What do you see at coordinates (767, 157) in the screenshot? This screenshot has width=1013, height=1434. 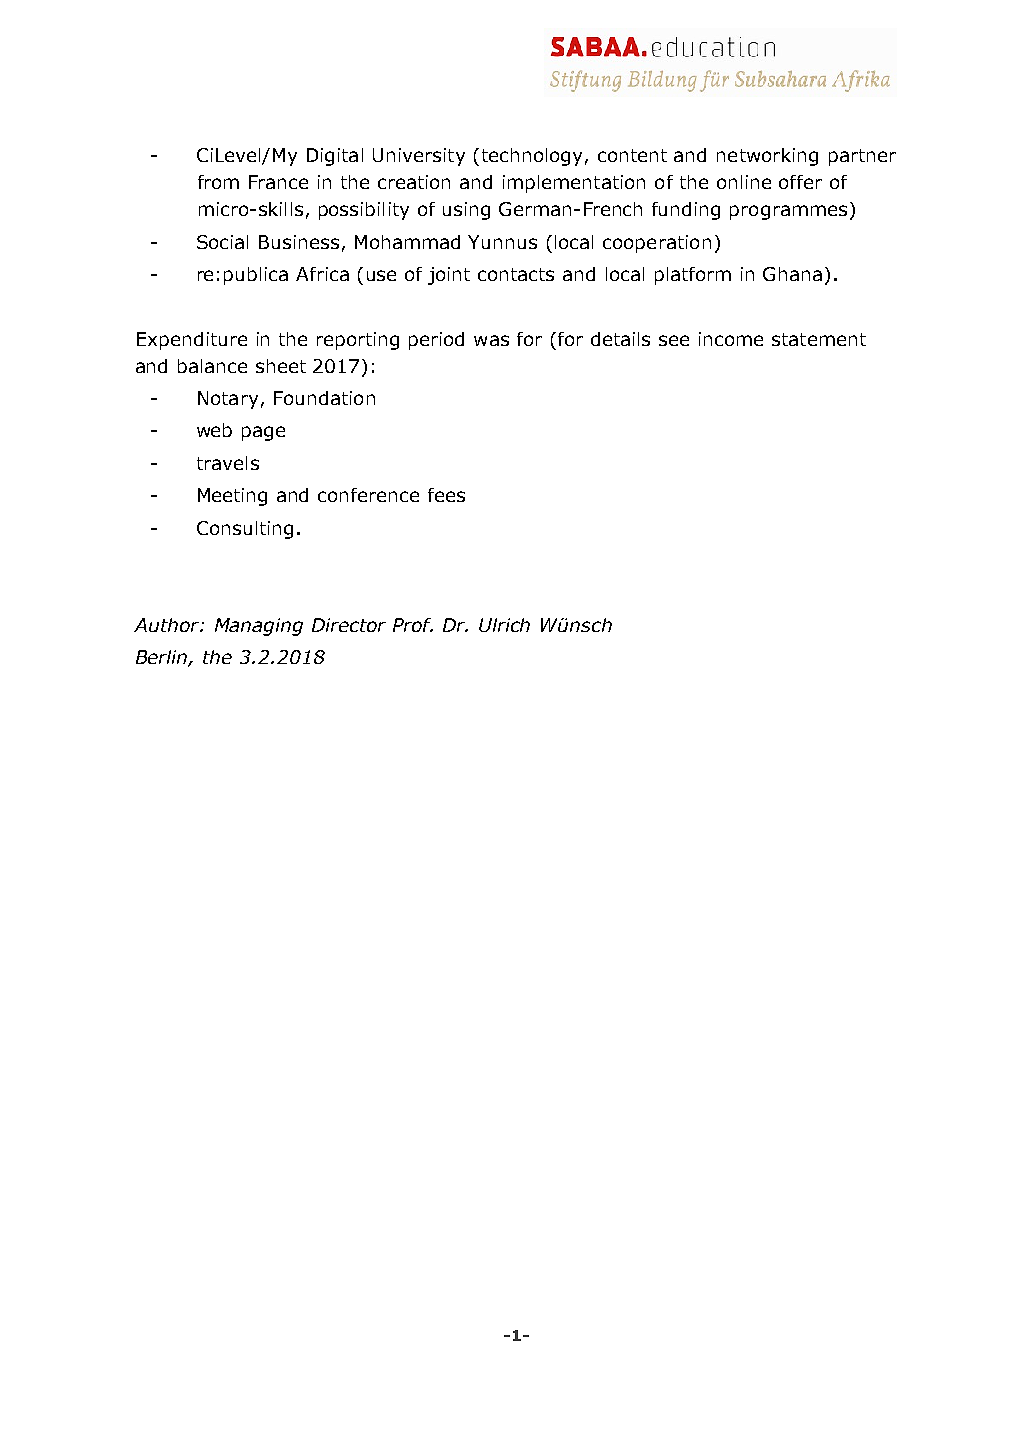 I see `networking` at bounding box center [767, 157].
